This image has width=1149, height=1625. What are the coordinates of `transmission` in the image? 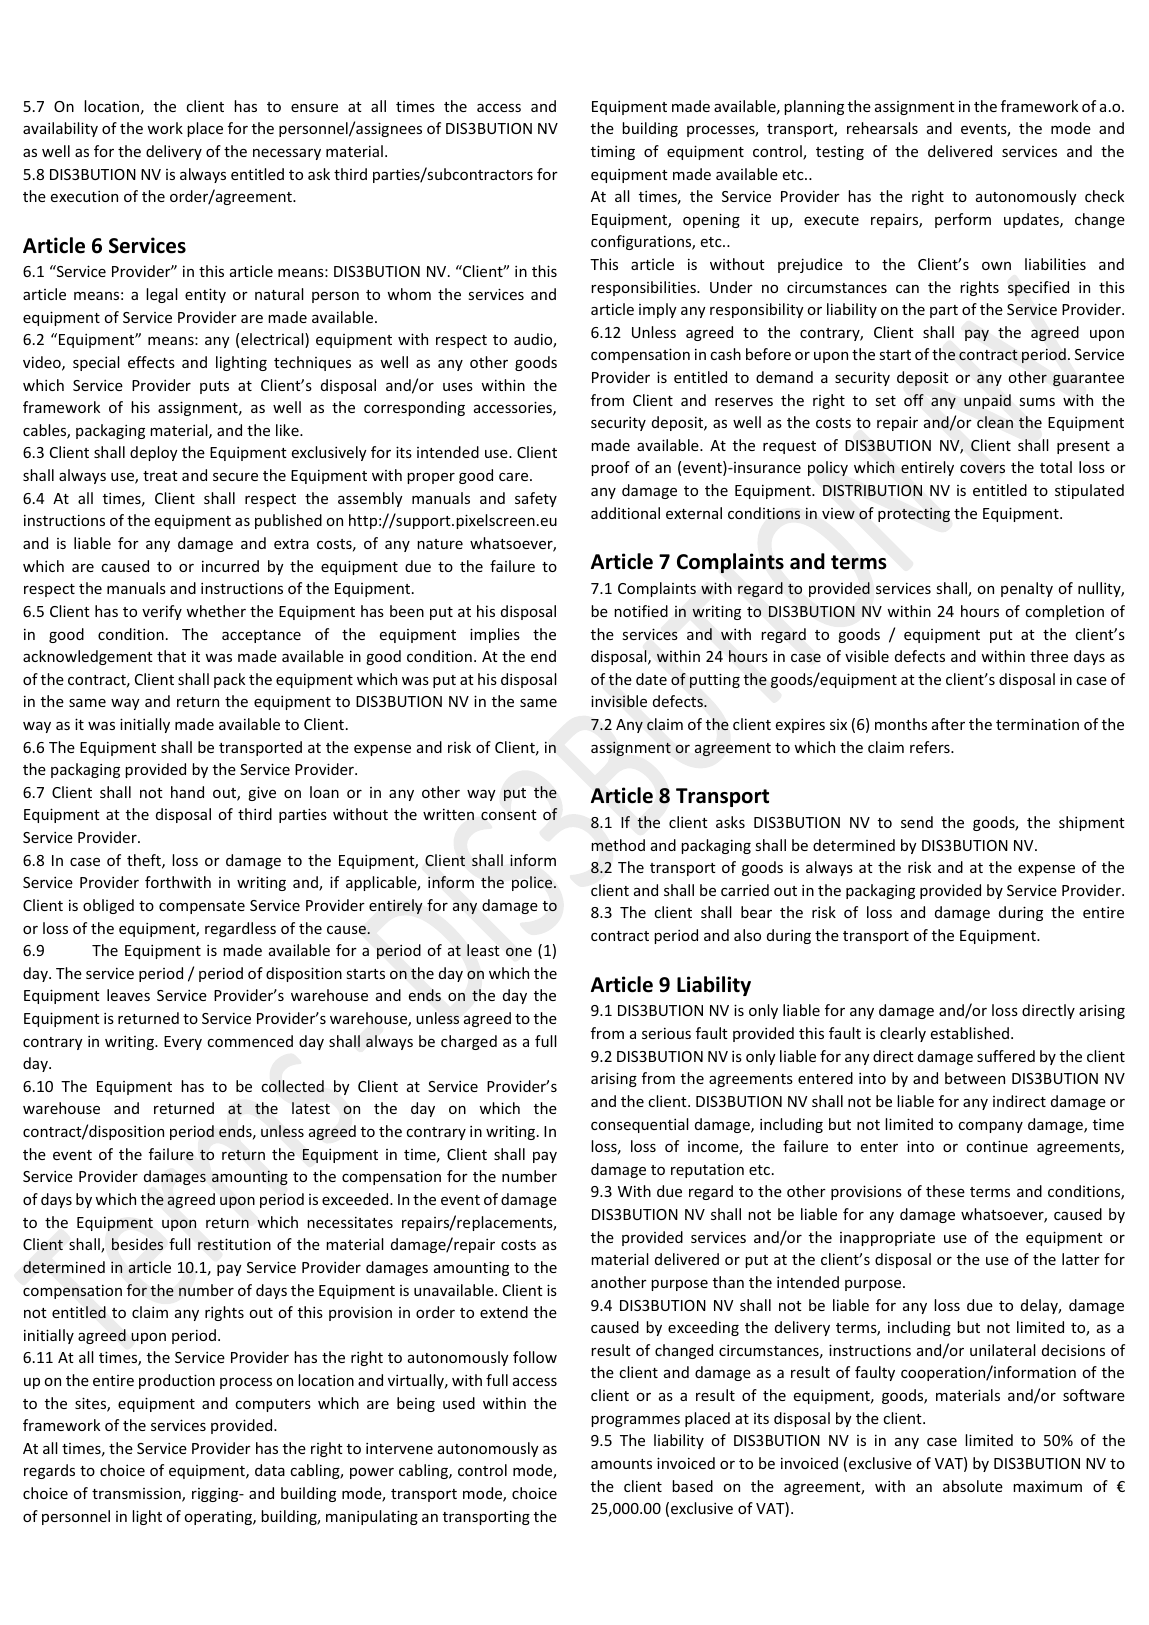 It's located at (137, 1494).
